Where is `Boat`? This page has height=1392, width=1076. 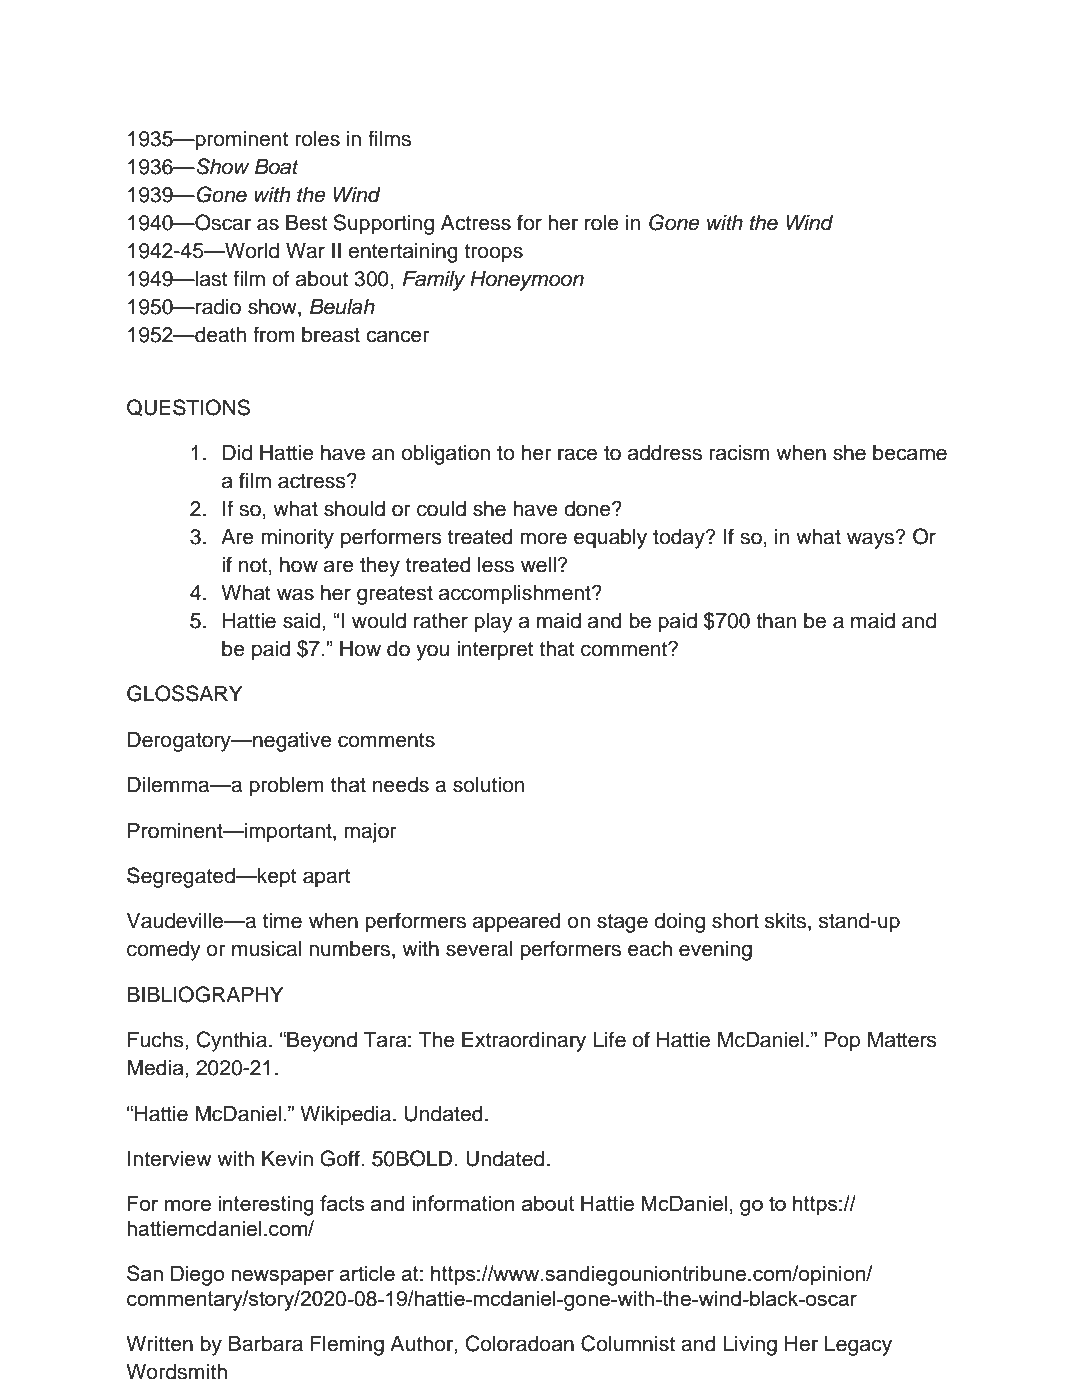
Boat is located at coordinates (277, 167).
